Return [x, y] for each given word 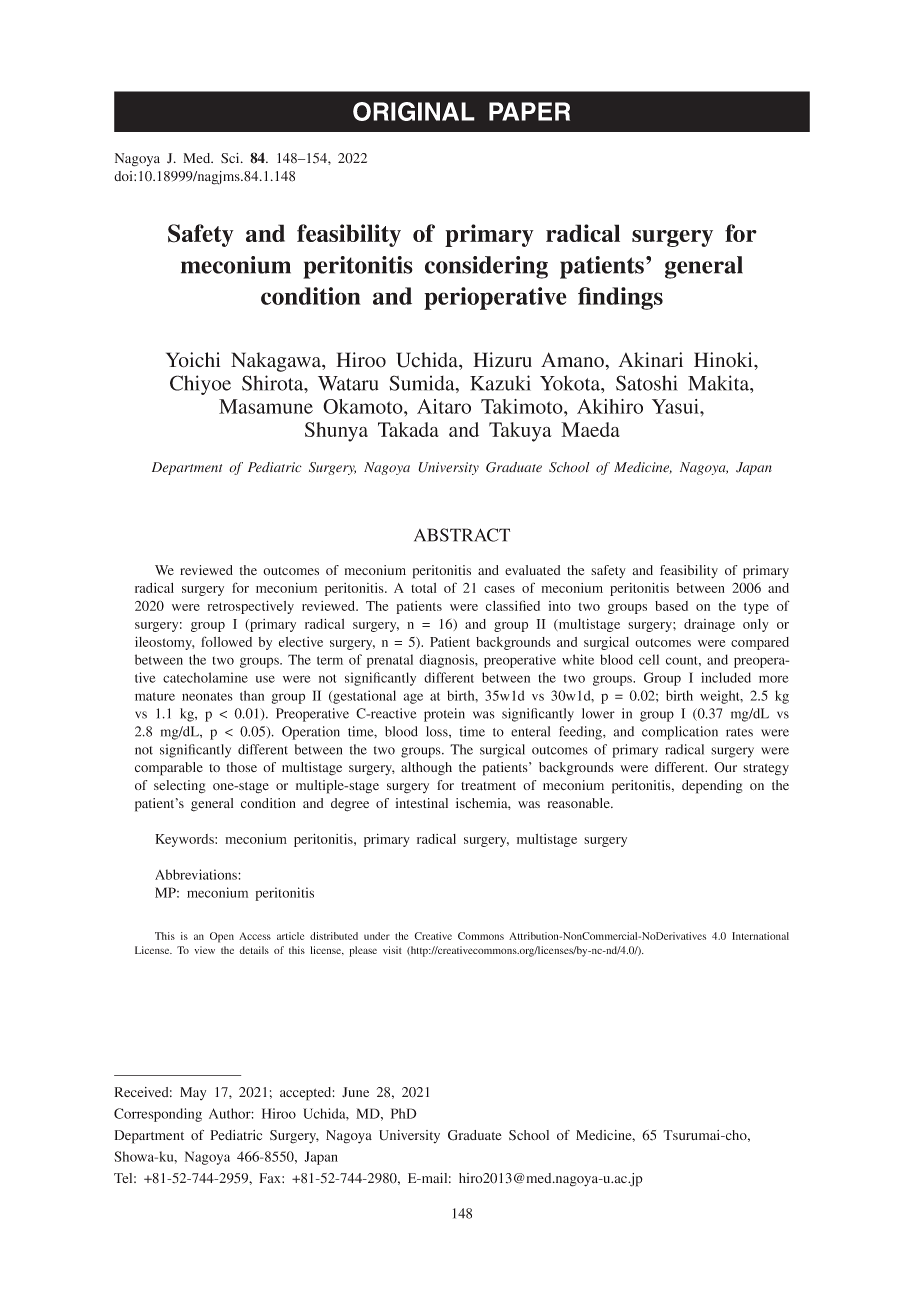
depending [712, 787]
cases [499, 589]
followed [226, 641]
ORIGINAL [414, 111]
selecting [180, 787]
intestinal [422, 803]
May [193, 1093]
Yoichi [193, 360]
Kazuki [500, 383]
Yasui [676, 406]
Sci [231, 158]
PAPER [529, 111]
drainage [709, 625]
